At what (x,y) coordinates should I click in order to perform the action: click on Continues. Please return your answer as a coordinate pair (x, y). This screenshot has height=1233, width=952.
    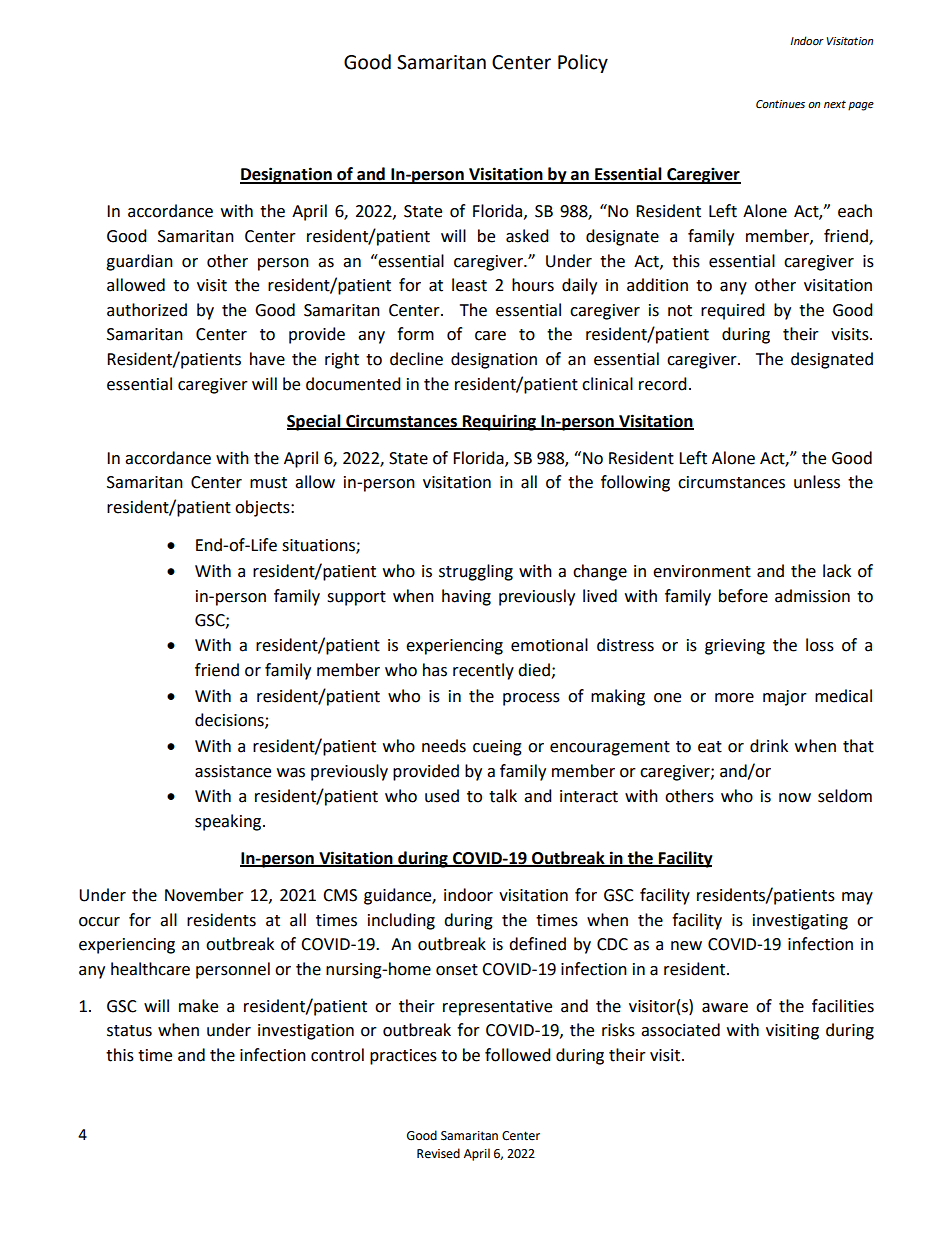
    Looking at the image, I should click on (780, 104).
